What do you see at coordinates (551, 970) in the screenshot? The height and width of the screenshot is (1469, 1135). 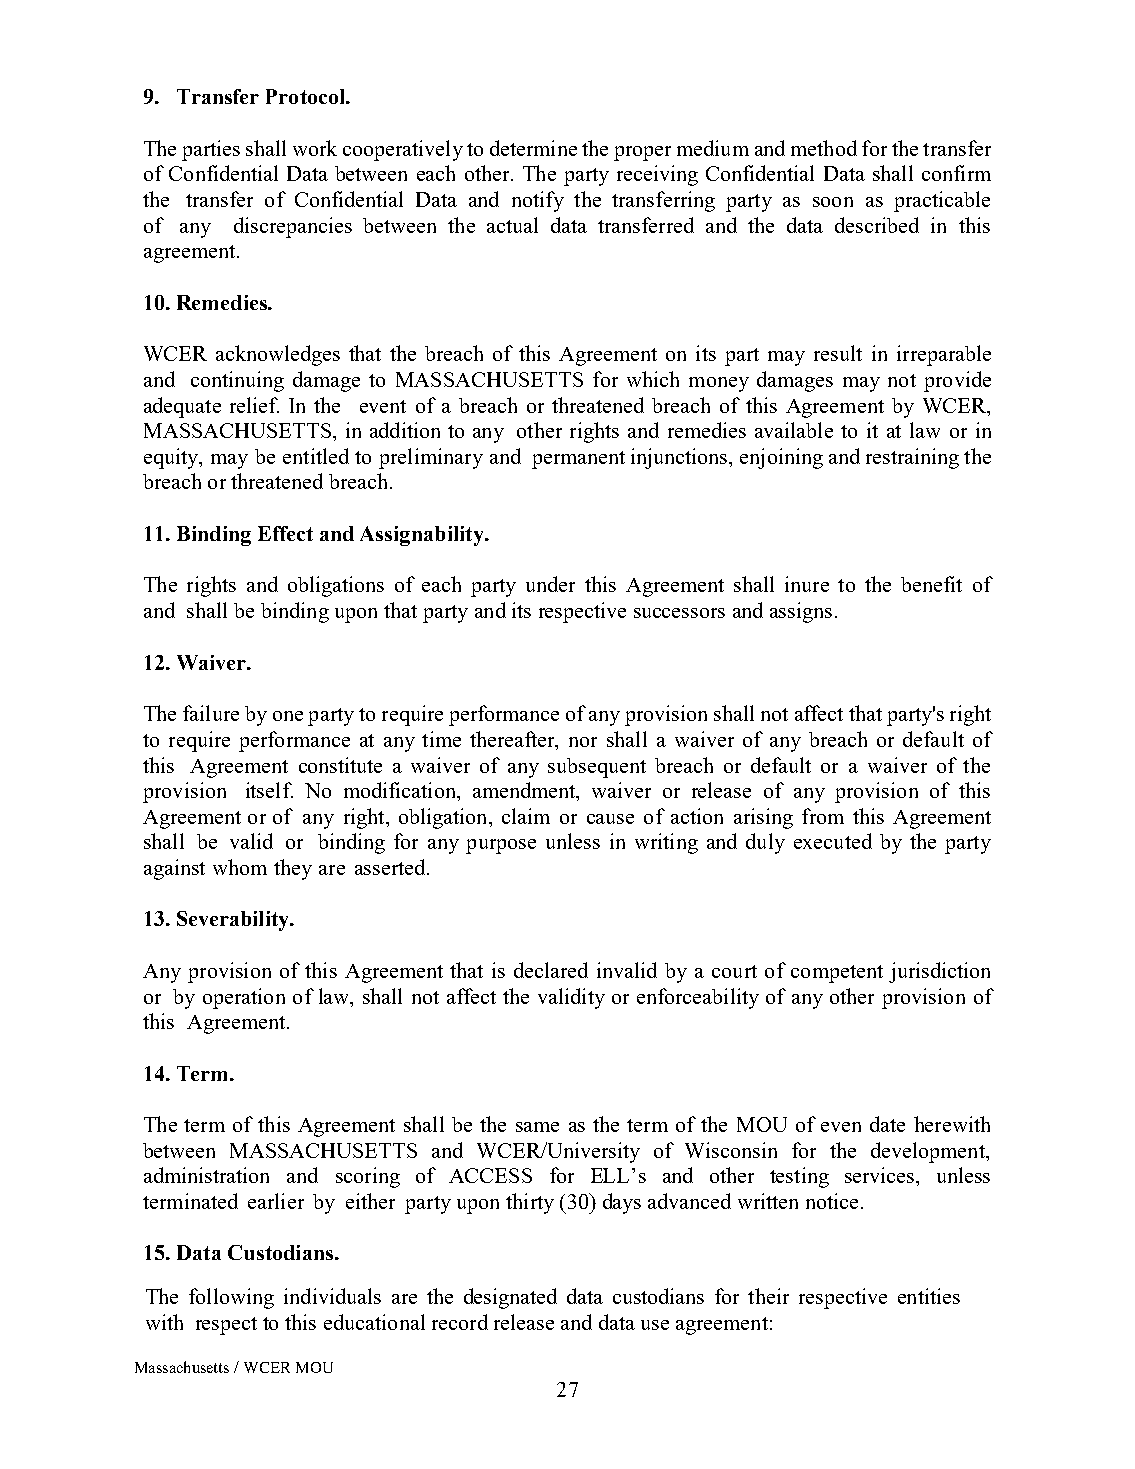 I see `declared` at bounding box center [551, 970].
